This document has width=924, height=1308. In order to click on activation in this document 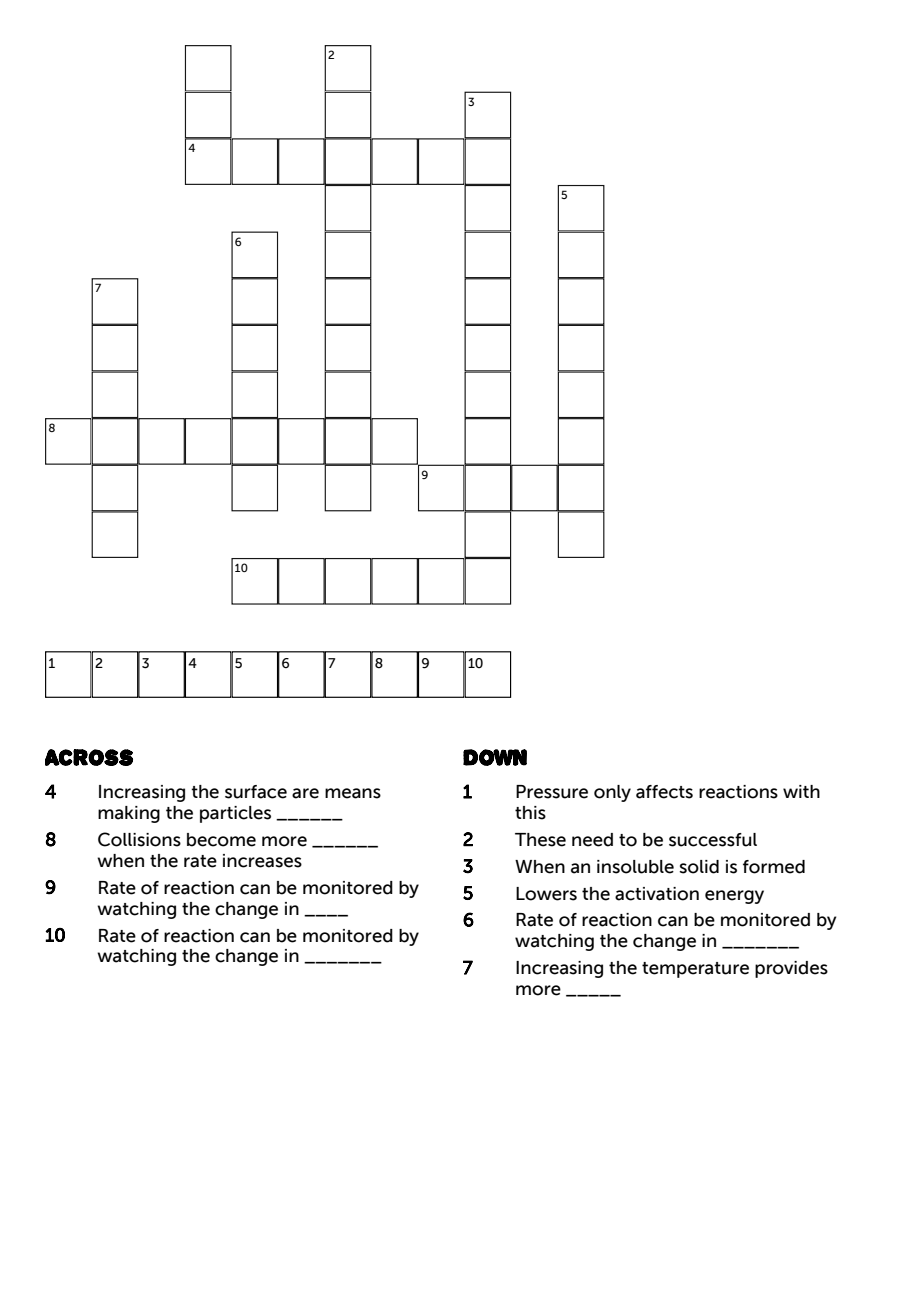, I will do `click(657, 894)`.
